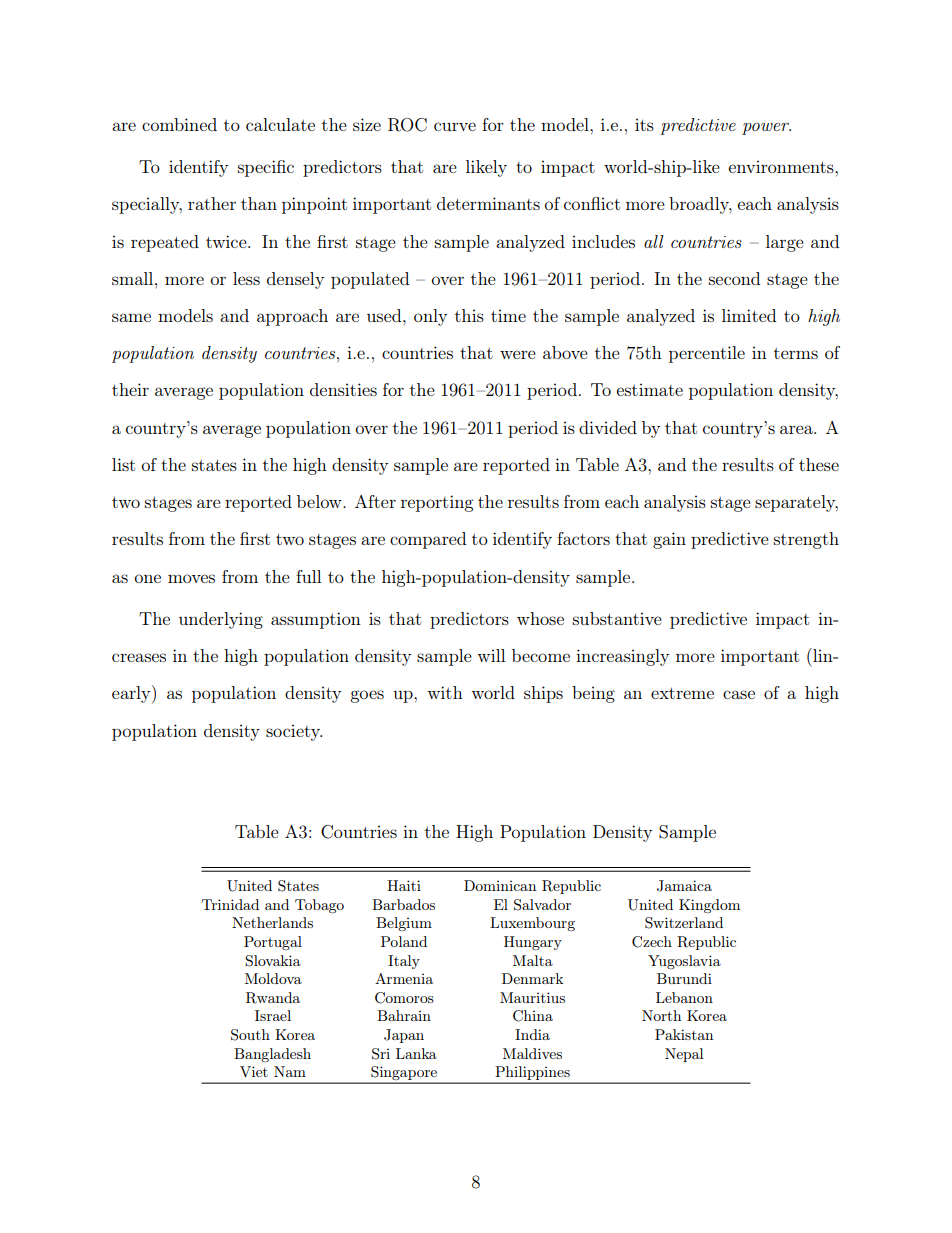 The width and height of the image is (952, 1233). What do you see at coordinates (455, 126) in the image?
I see `curve` at bounding box center [455, 126].
